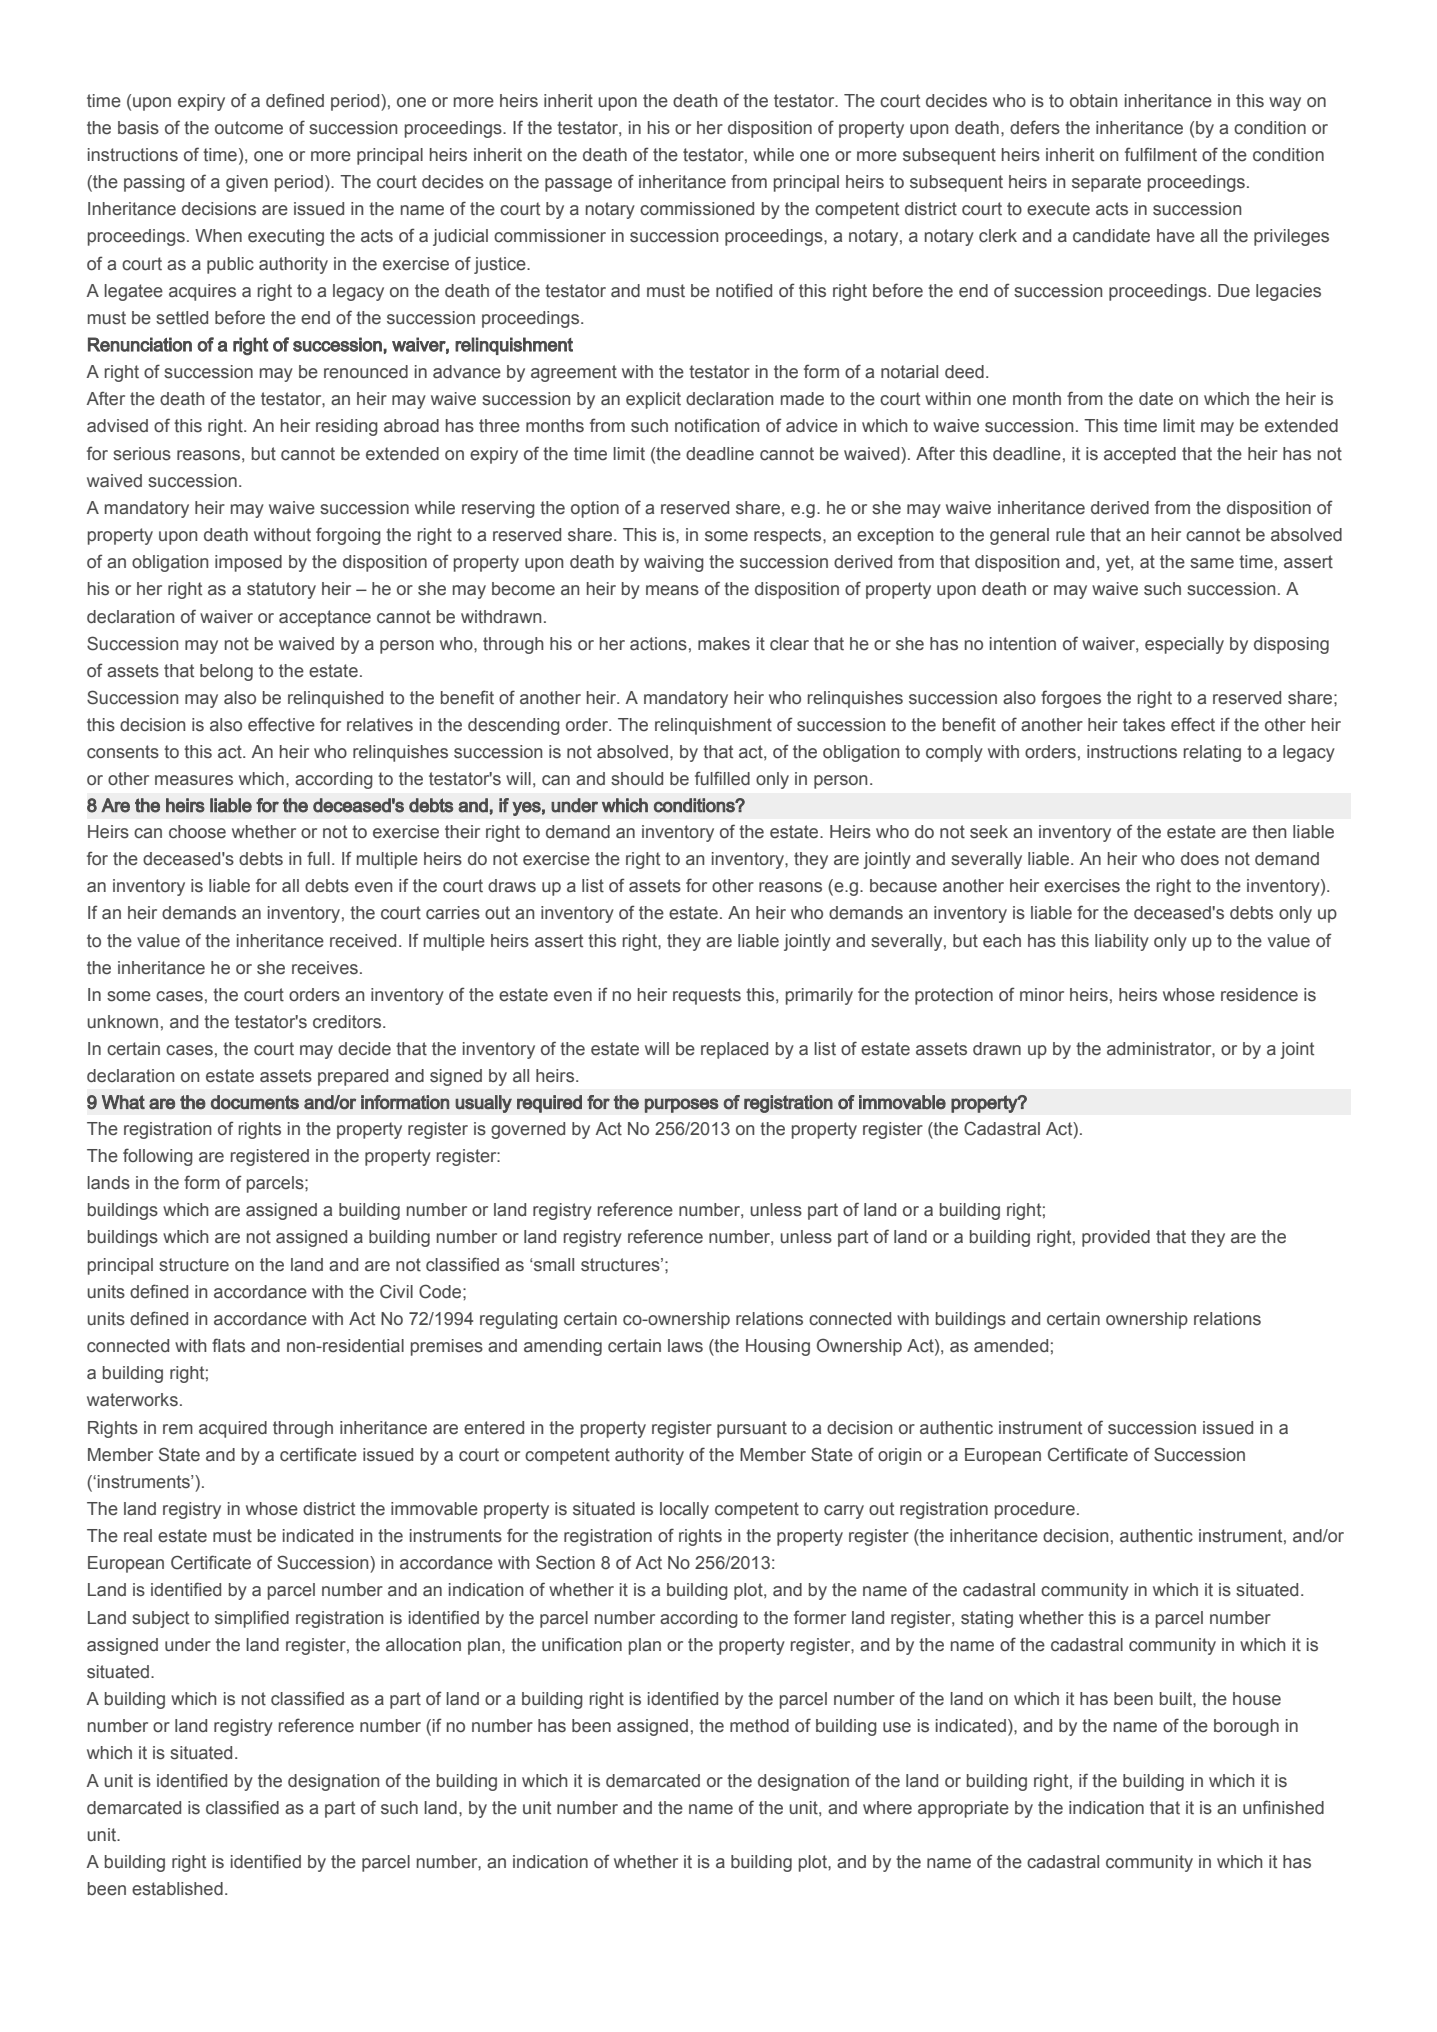 The width and height of the screenshot is (1437, 2032). What do you see at coordinates (1116, 1238) in the screenshot?
I see `provided` at bounding box center [1116, 1238].
